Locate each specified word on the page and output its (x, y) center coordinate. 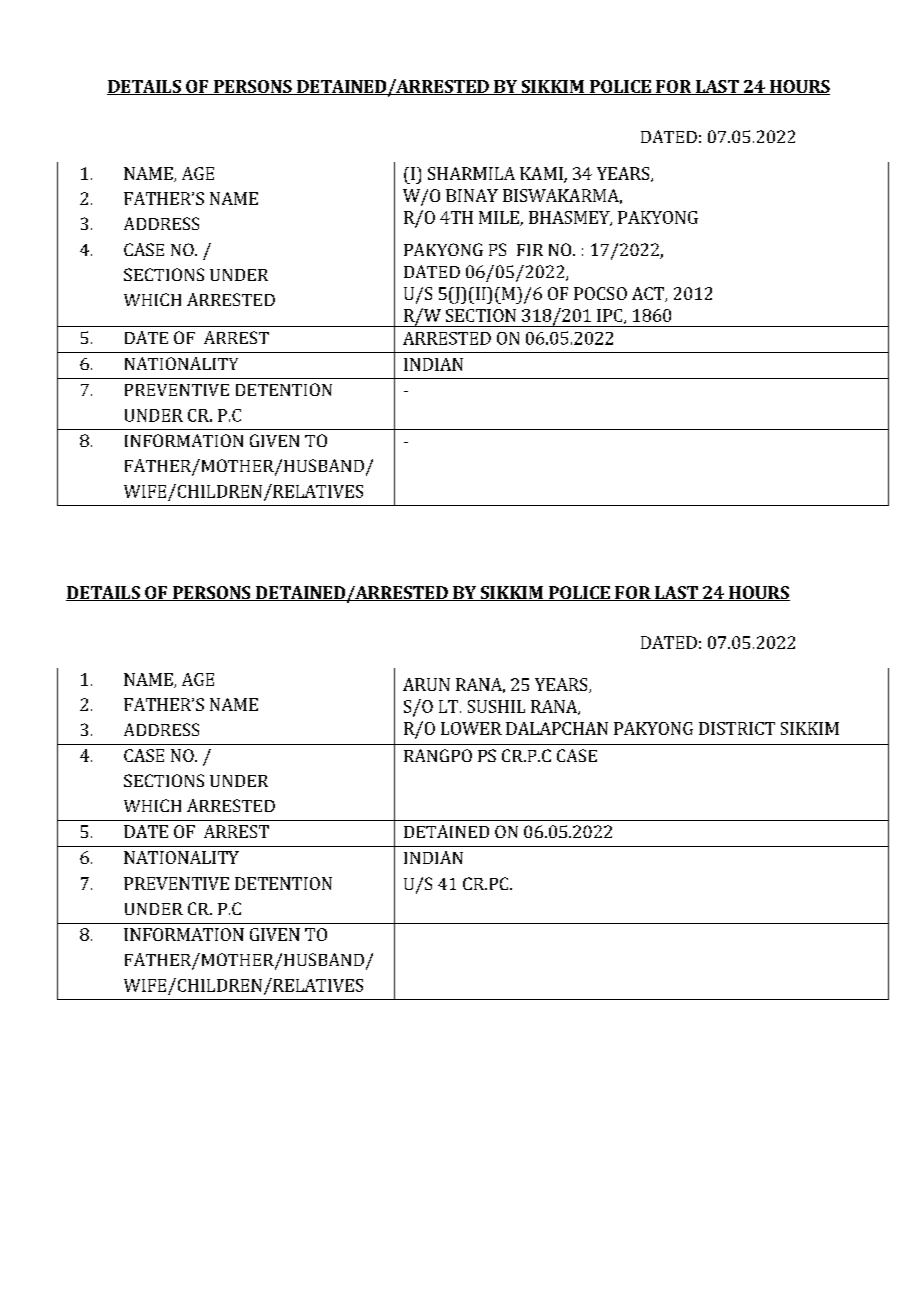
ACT (649, 294)
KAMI (542, 175)
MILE (500, 218)
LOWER (471, 728)
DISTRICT (737, 728)
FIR (530, 250)
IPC (611, 316)
